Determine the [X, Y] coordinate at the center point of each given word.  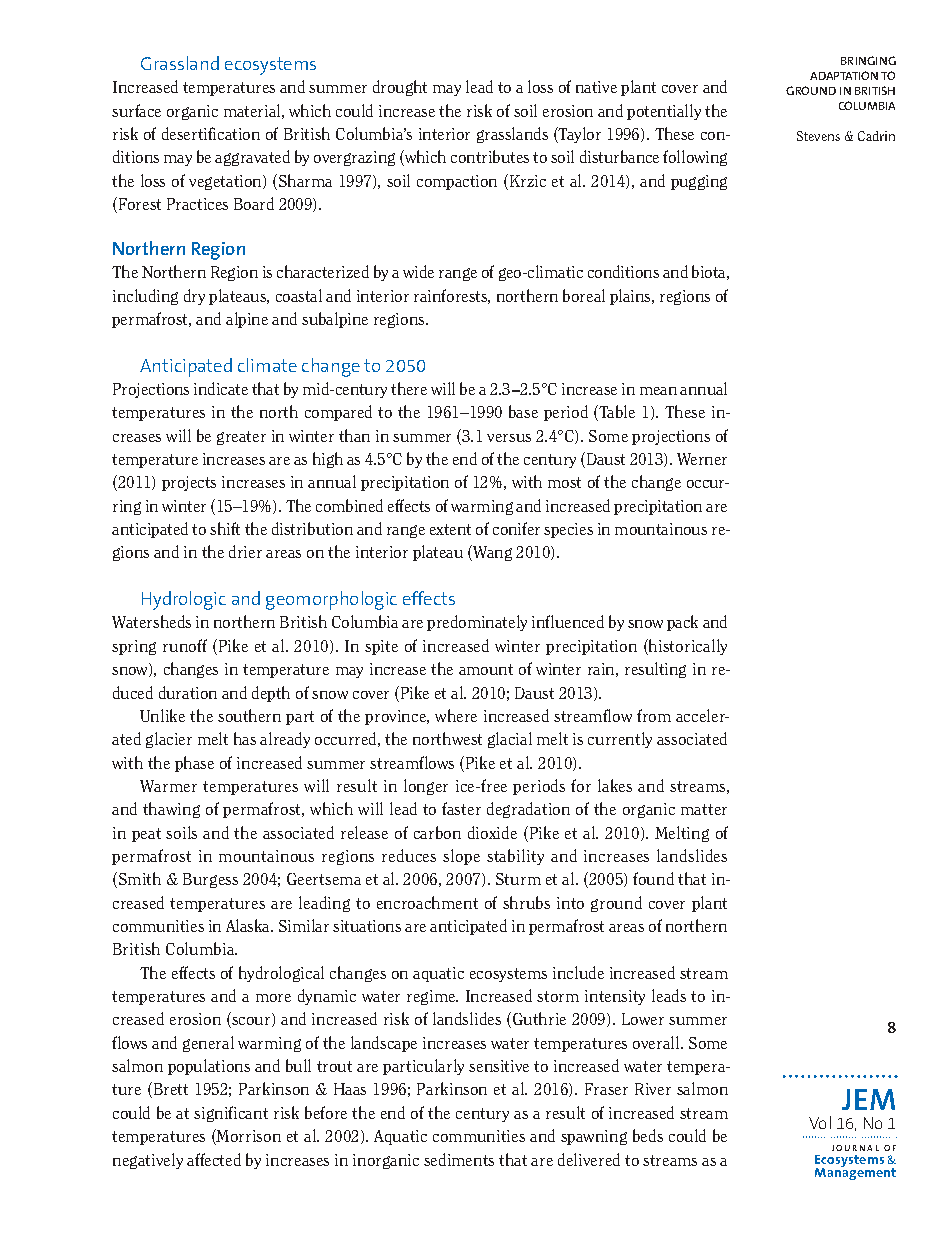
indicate [221, 388]
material [252, 110]
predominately [477, 623]
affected [214, 1159]
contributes [490, 156]
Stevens [818, 136]
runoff [185, 645]
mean [658, 391]
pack [682, 623]
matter [704, 809]
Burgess [210, 880]
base [523, 411]
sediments [459, 1159]
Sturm [518, 879]
